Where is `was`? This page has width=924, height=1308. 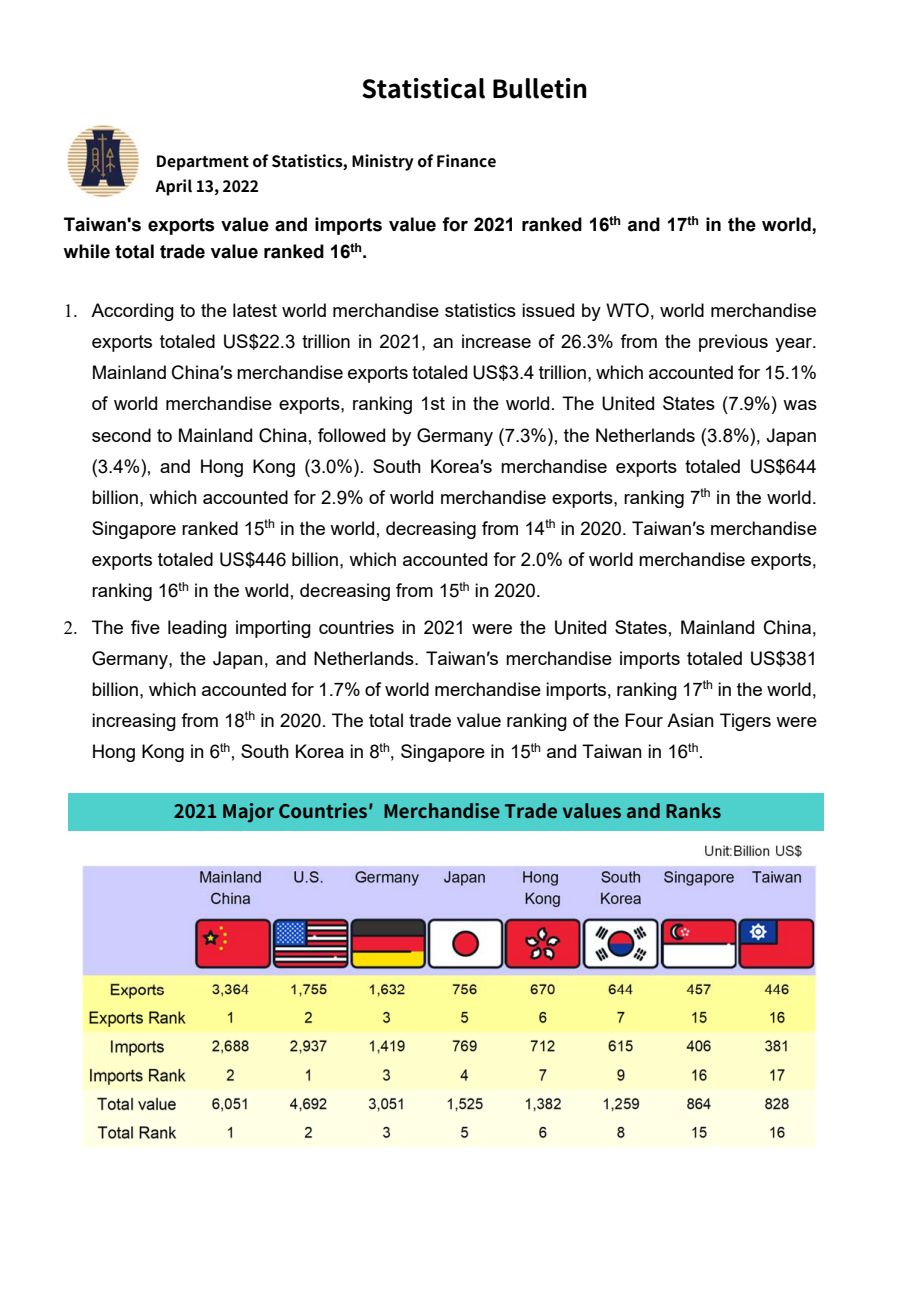 was is located at coordinates (800, 405).
